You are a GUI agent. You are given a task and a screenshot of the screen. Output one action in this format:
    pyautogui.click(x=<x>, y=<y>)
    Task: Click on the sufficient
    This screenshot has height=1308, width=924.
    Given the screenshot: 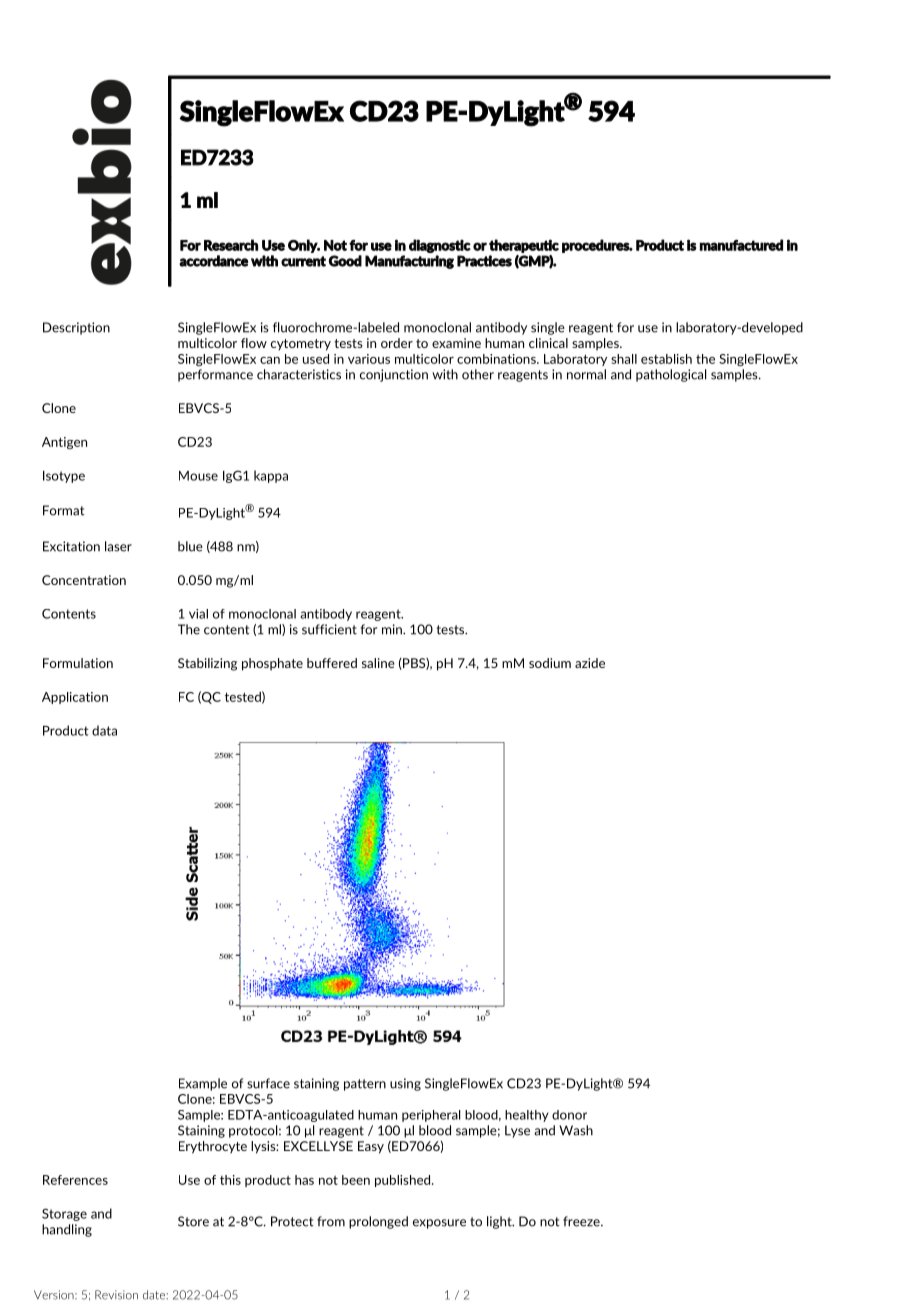 What is the action you would take?
    pyautogui.click(x=329, y=629)
